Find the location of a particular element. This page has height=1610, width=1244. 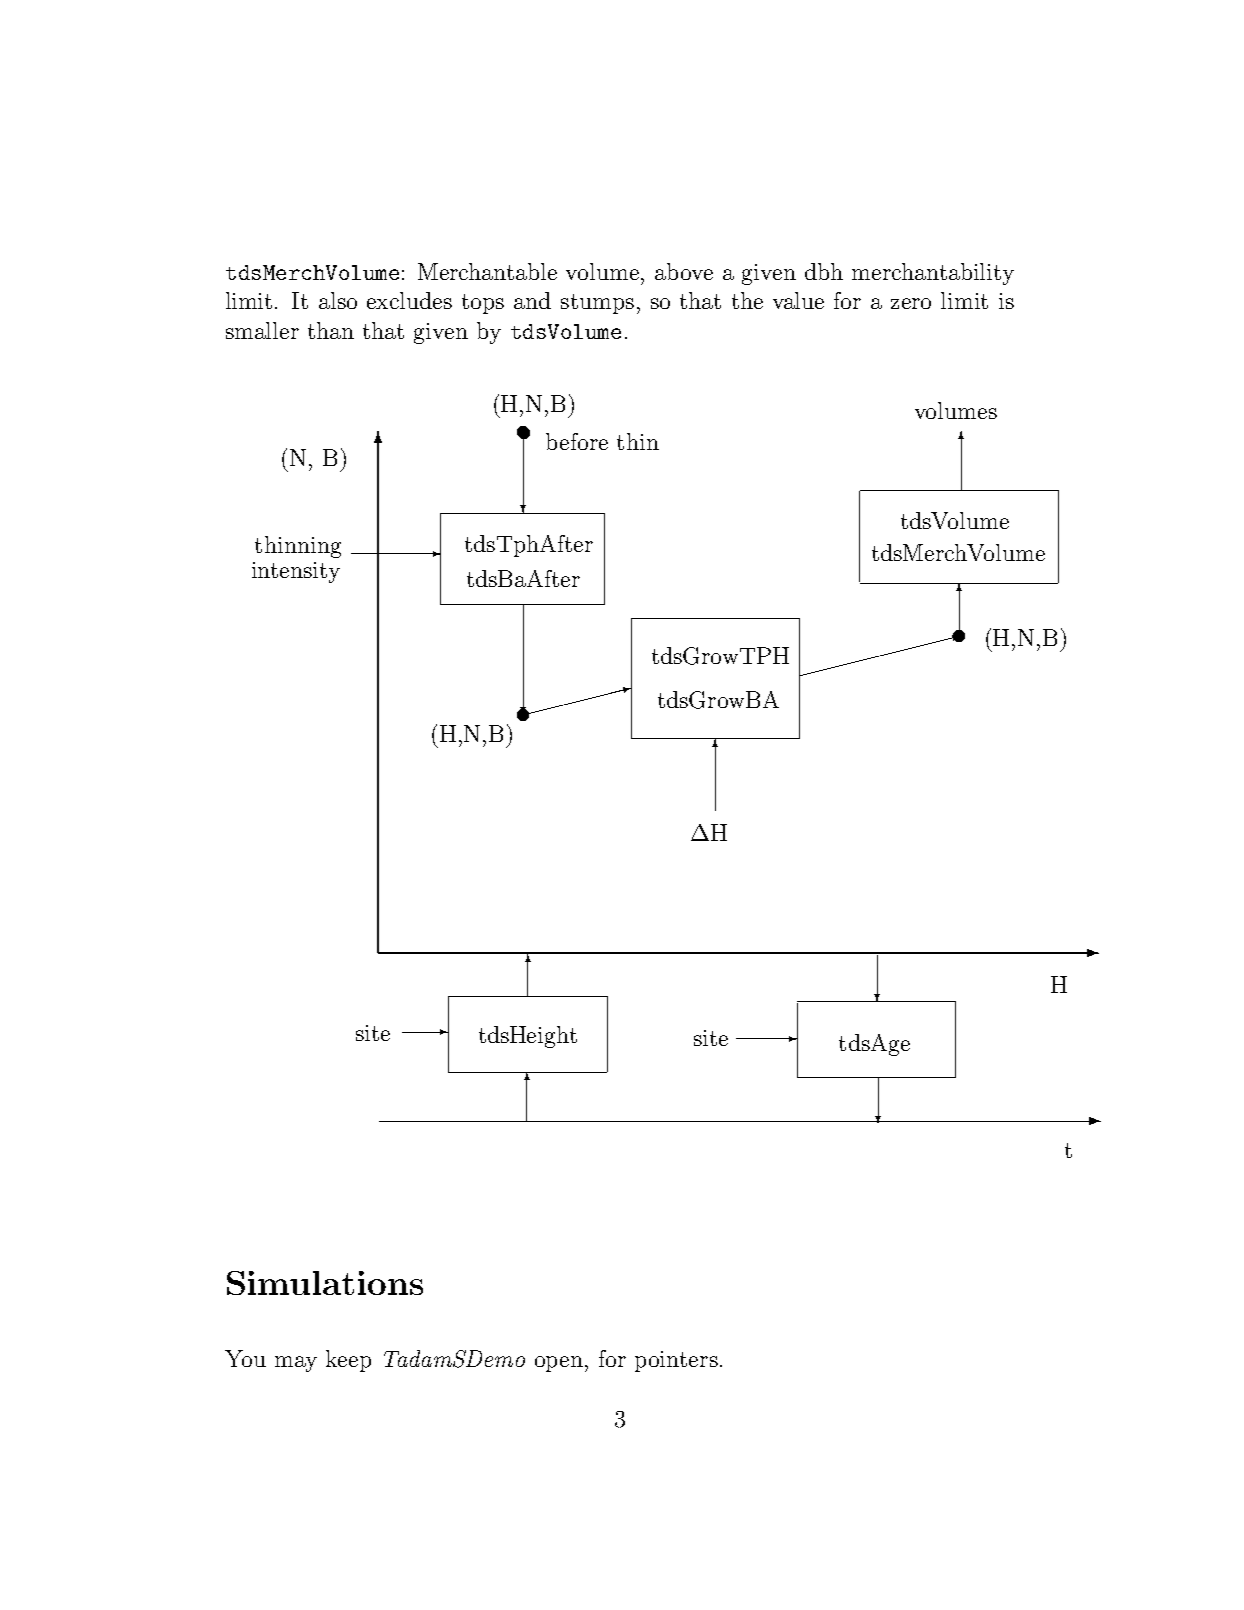

dbh is located at coordinates (824, 271).
